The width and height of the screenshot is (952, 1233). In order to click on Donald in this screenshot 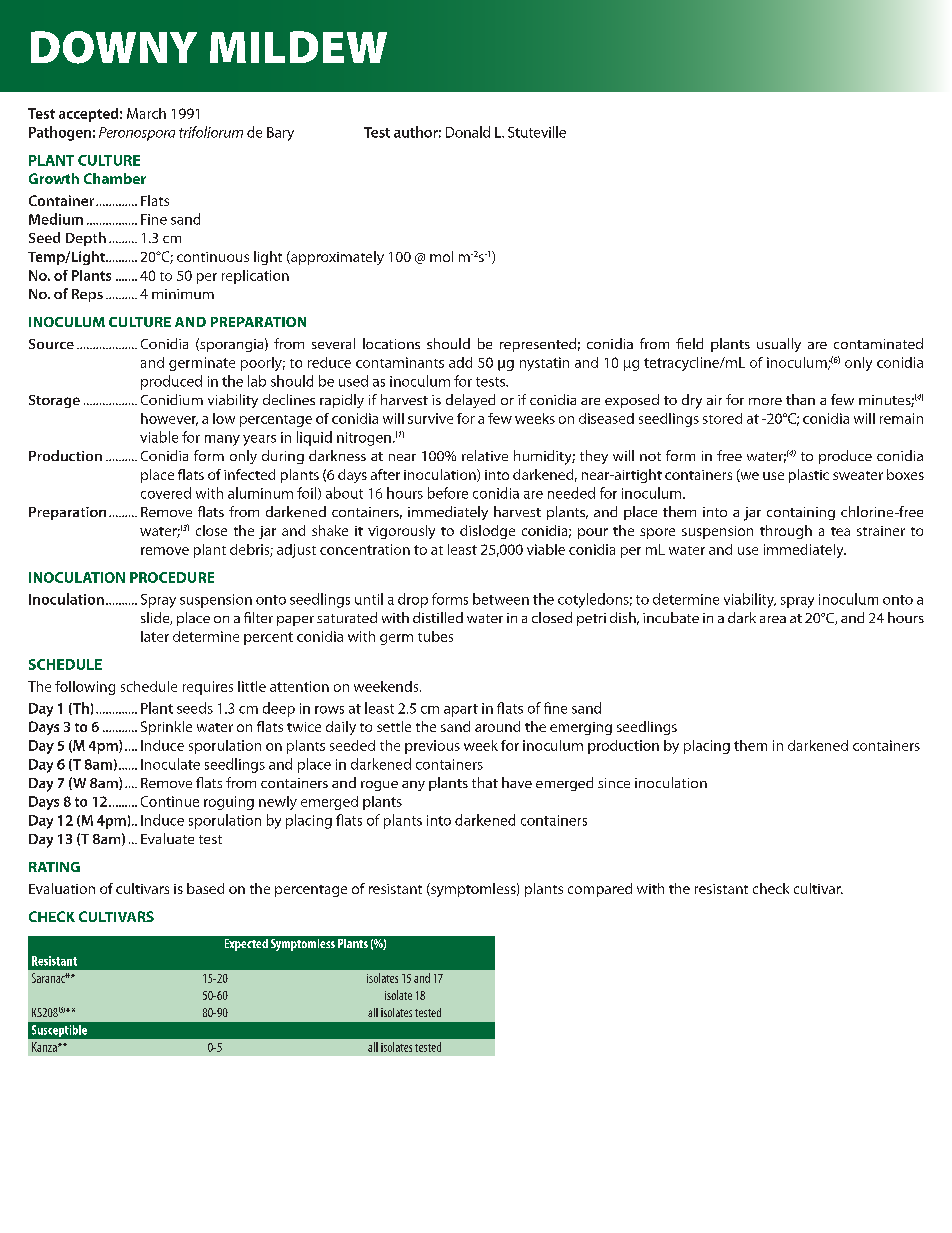, I will do `click(468, 132)`.
